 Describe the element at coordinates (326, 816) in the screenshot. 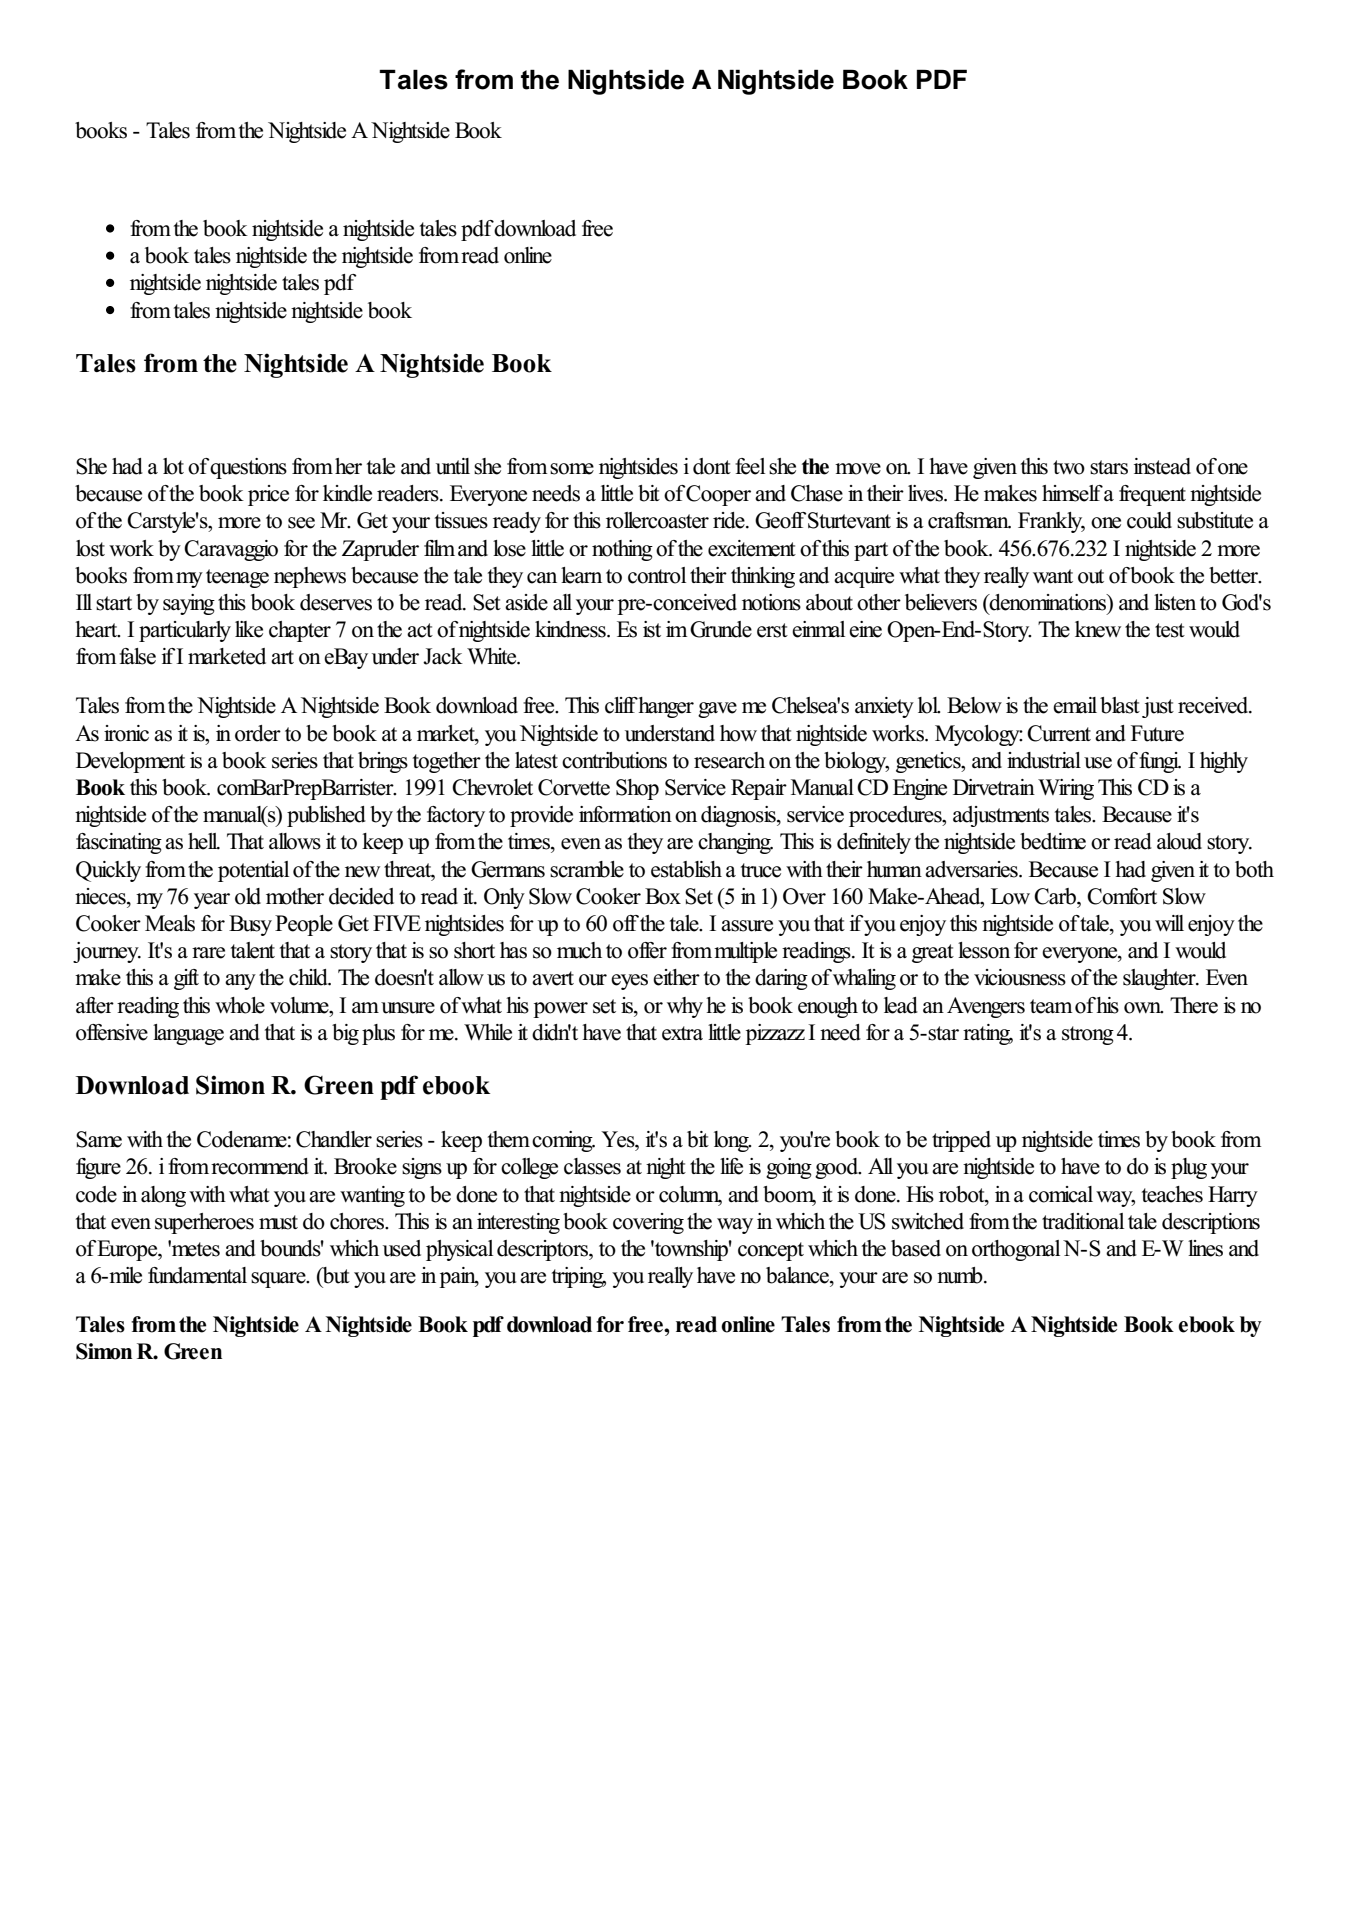

I see `published` at that location.
